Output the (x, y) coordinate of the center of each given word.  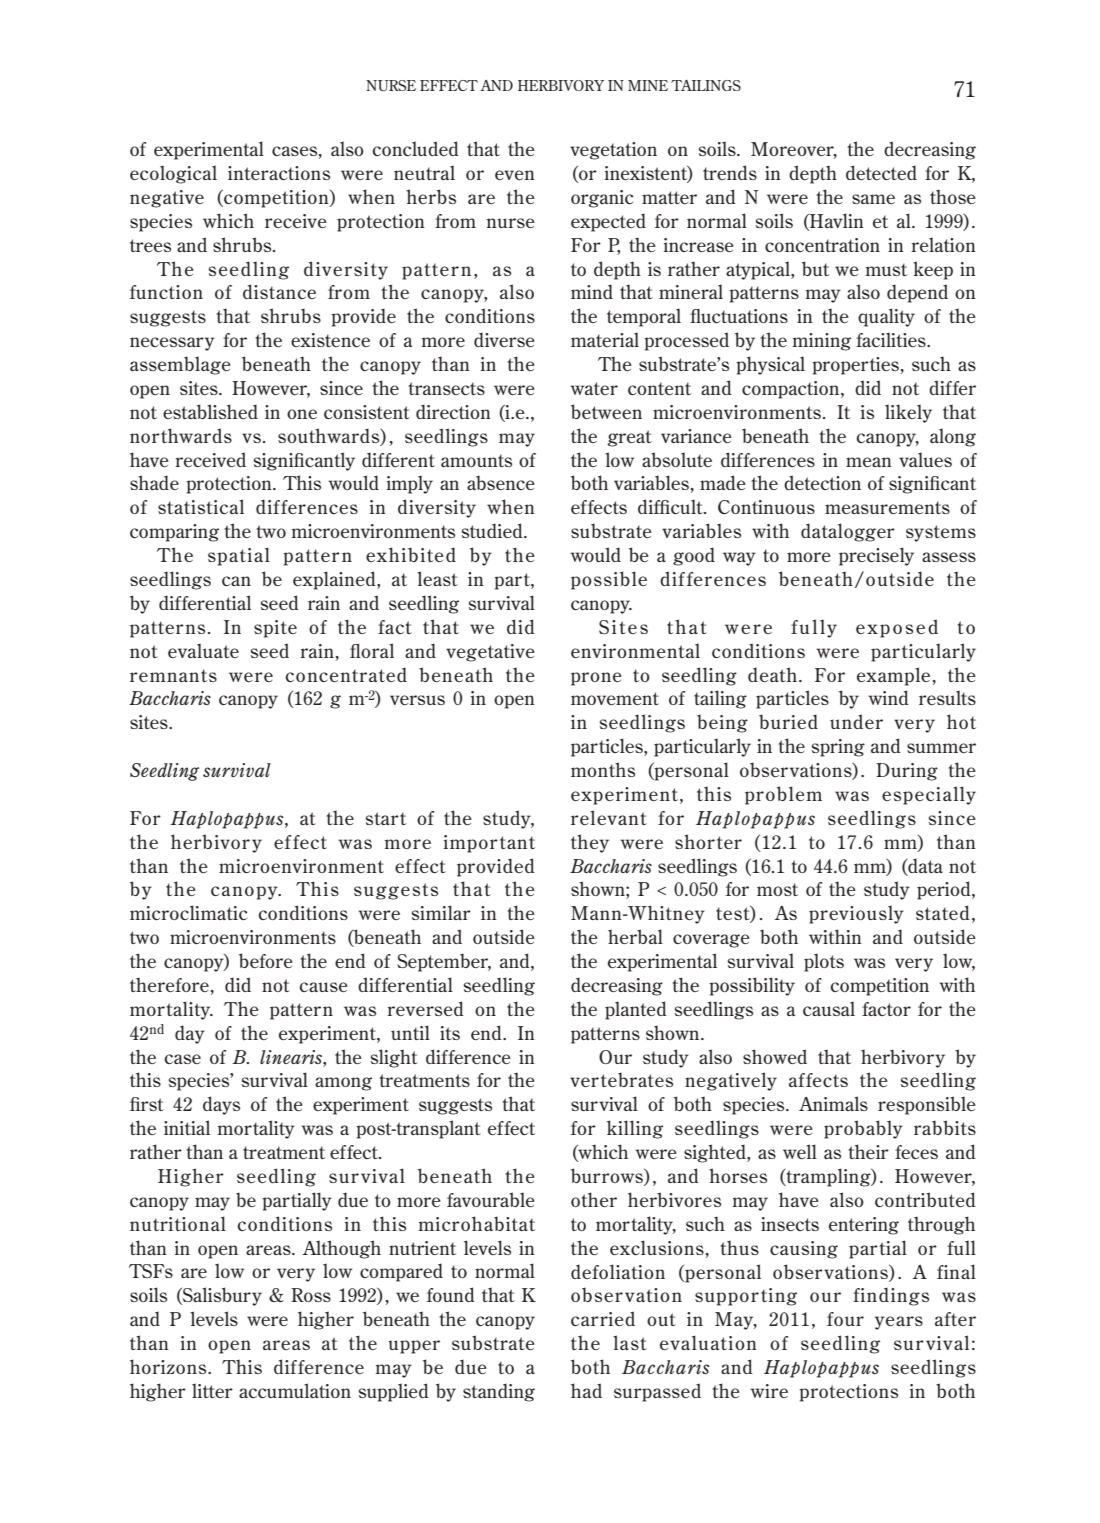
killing (635, 1129)
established (210, 411)
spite (275, 629)
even (515, 175)
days (221, 1105)
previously (856, 914)
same (873, 199)
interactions (279, 173)
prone (596, 679)
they (590, 843)
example (893, 676)
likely (908, 413)
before (266, 960)
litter (212, 1390)
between (606, 411)
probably (863, 1129)
